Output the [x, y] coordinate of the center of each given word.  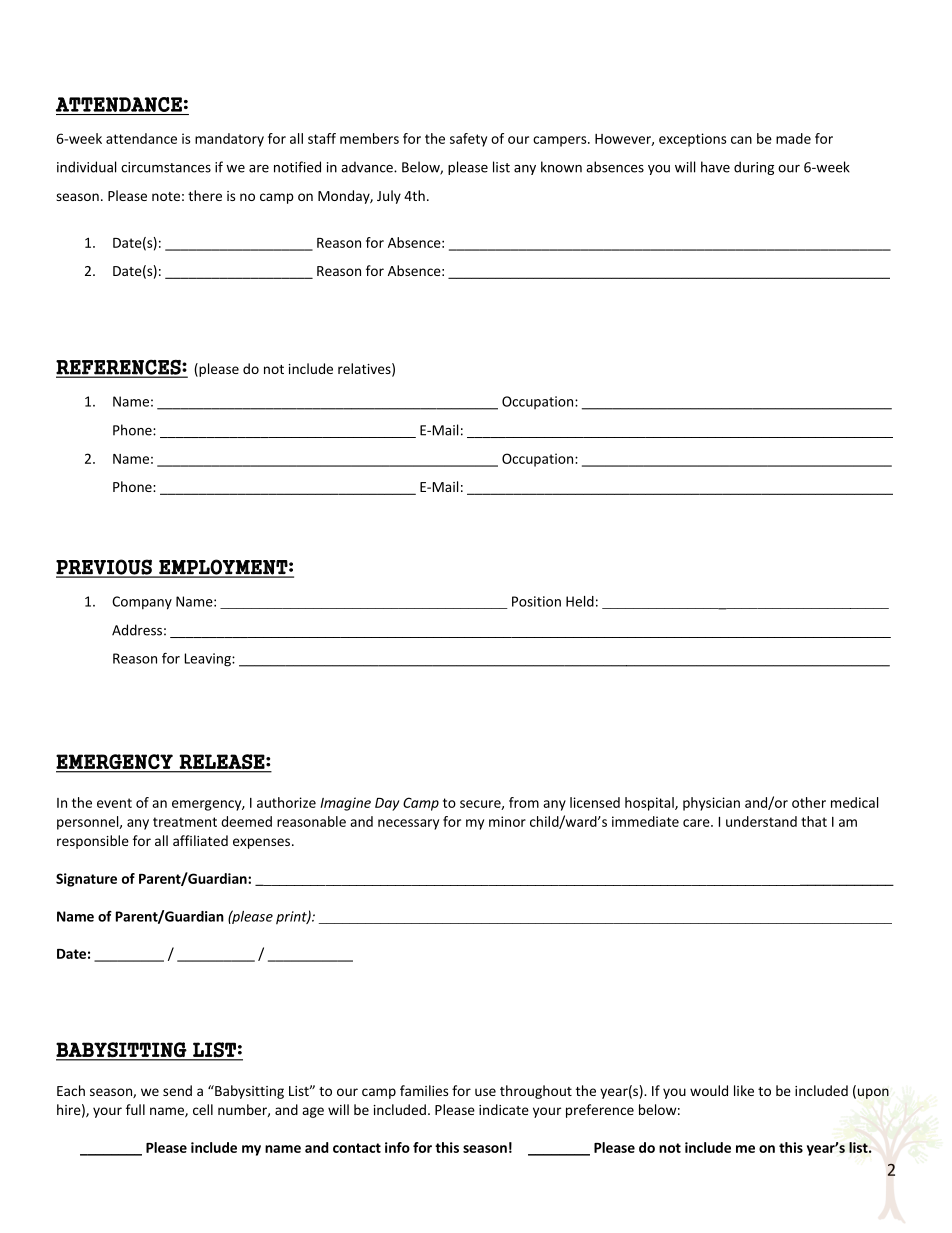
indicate [504, 1109]
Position [536, 601]
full [135, 1109]
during [754, 168]
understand [761, 821]
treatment [185, 822]
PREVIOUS [105, 568]
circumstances [166, 167]
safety [468, 140]
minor [507, 821]
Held [580, 601]
